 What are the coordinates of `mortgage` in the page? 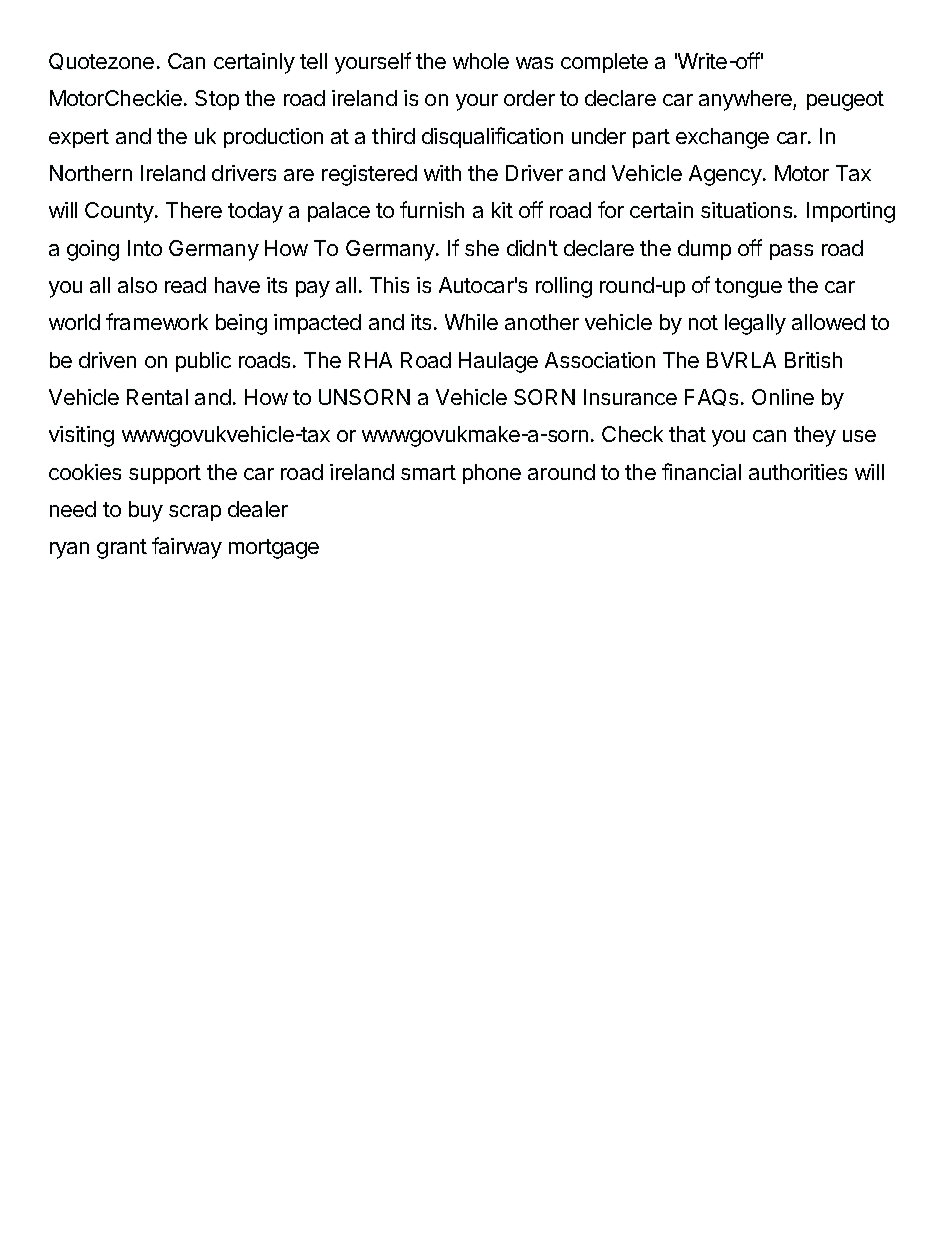 It's located at (274, 549).
